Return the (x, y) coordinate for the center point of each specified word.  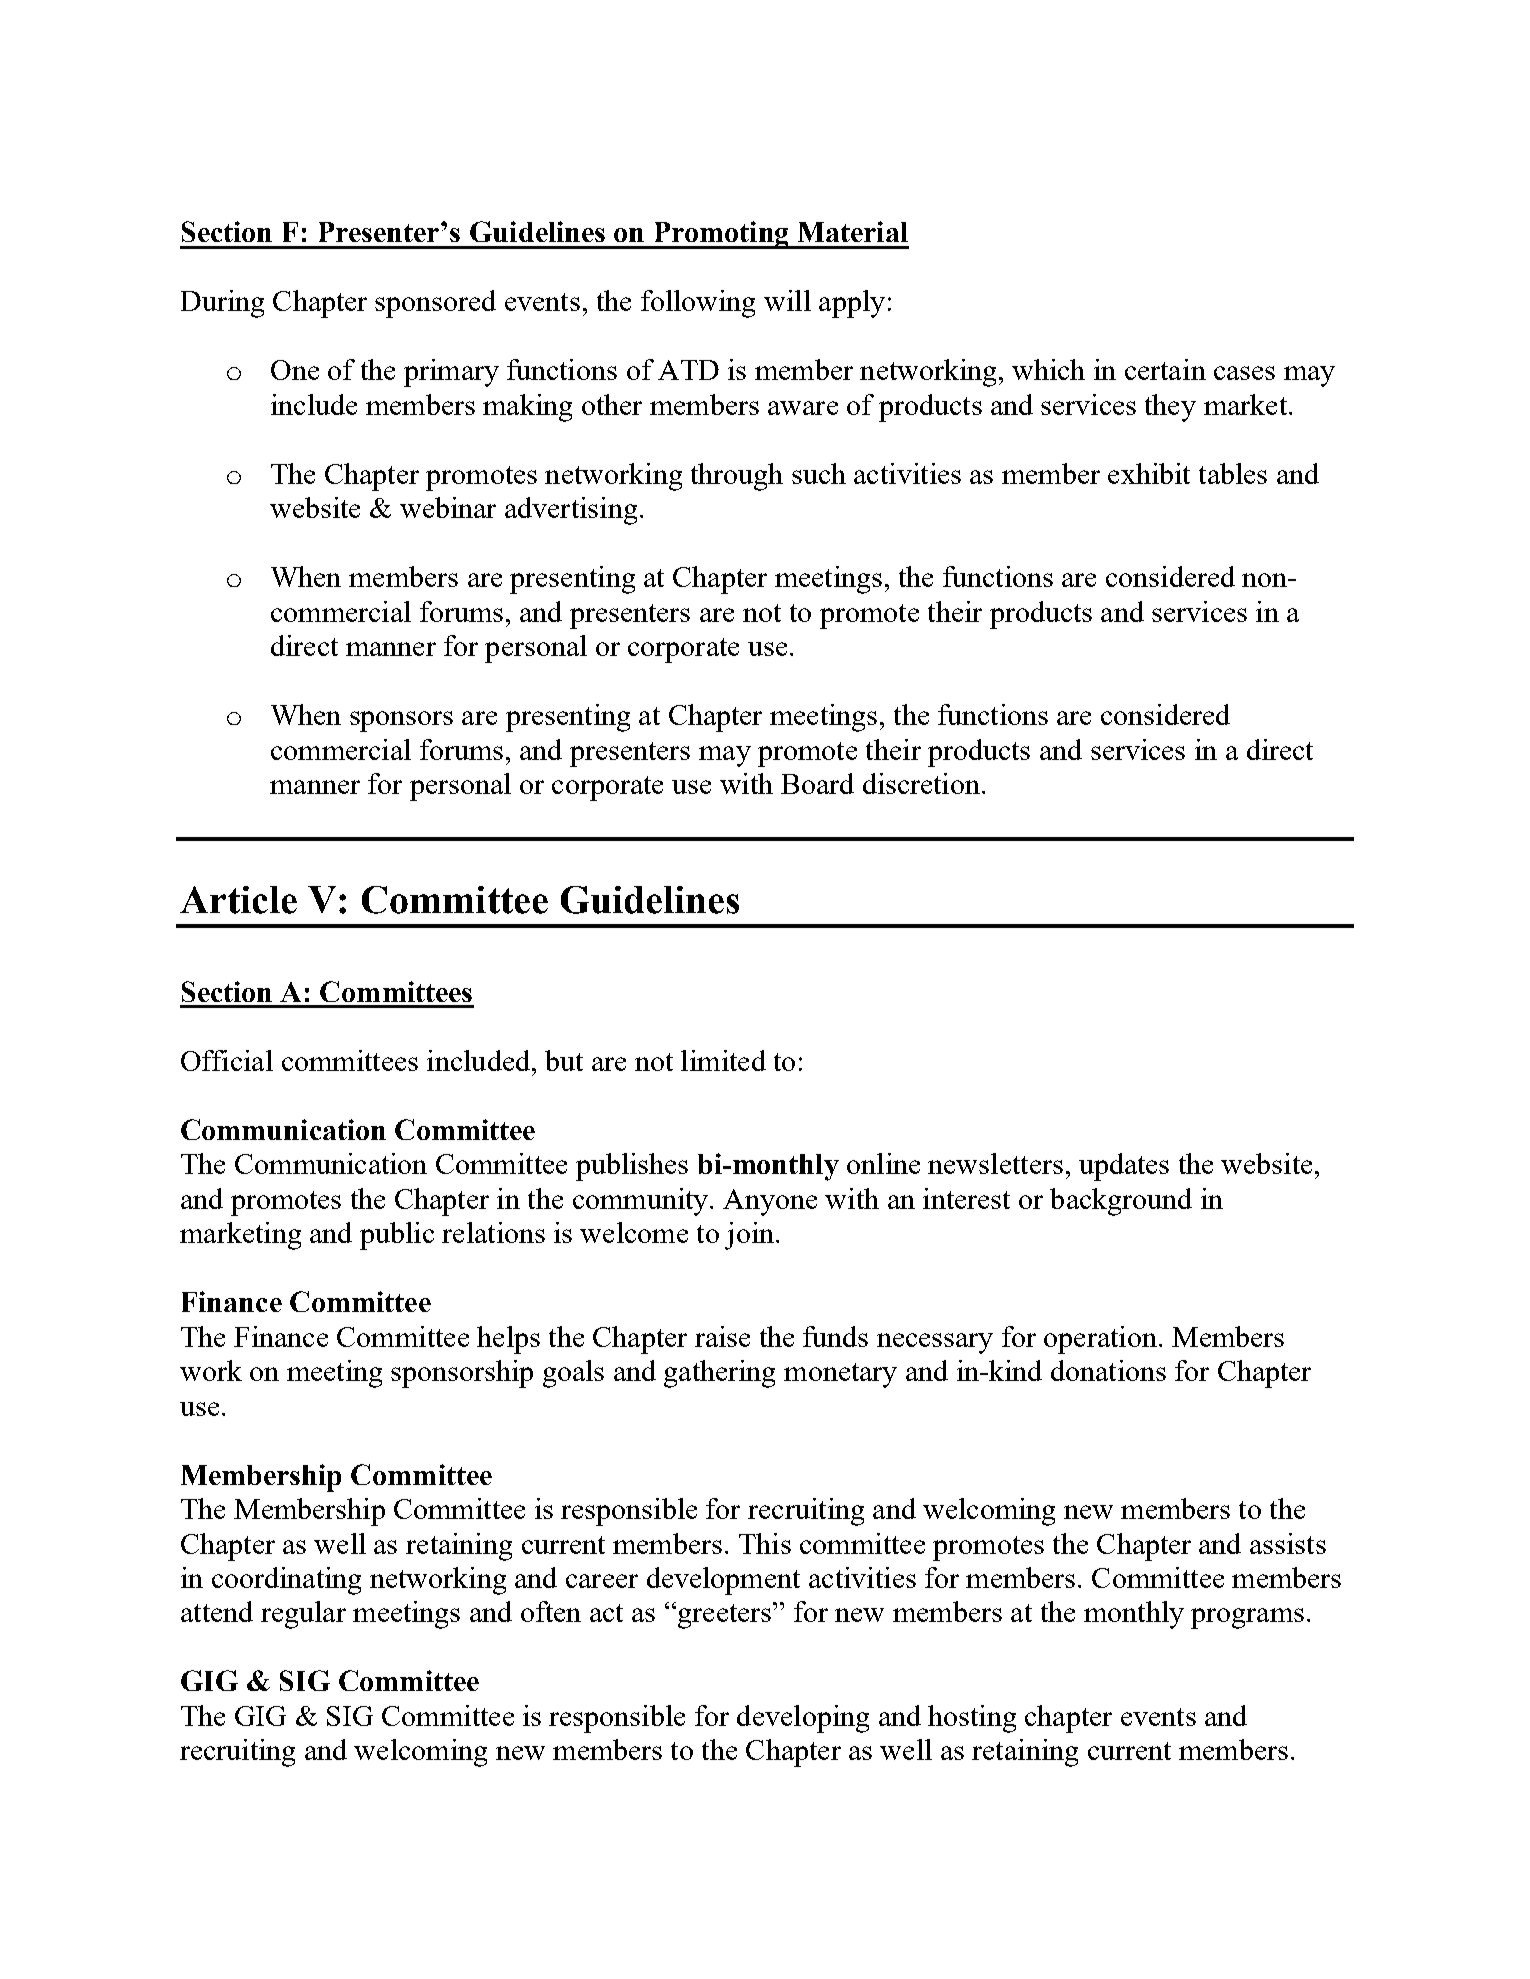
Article (238, 900)
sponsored (435, 304)
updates (1124, 1167)
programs (1247, 1618)
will (787, 300)
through (737, 477)
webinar (448, 507)
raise (722, 1336)
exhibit (1149, 473)
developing (803, 1719)
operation (1100, 1340)
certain (1165, 369)
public (397, 1236)
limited (723, 1060)
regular (303, 1615)
